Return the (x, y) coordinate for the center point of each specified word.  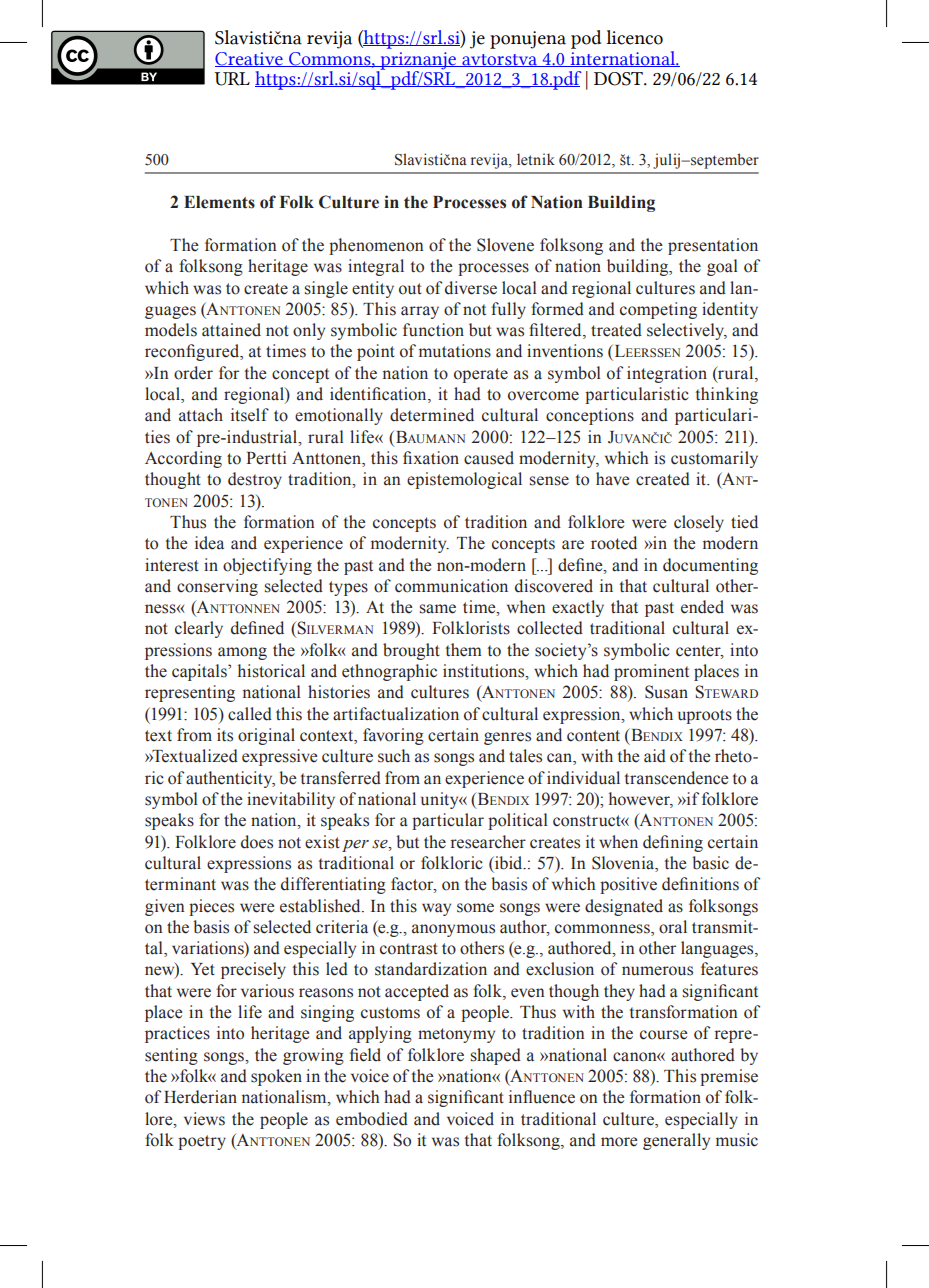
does (257, 842)
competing (658, 310)
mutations (455, 351)
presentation (713, 246)
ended (702, 607)
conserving (217, 587)
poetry (202, 1142)
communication (451, 586)
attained (231, 330)
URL (232, 79)
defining (673, 843)
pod (586, 39)
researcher (488, 842)
